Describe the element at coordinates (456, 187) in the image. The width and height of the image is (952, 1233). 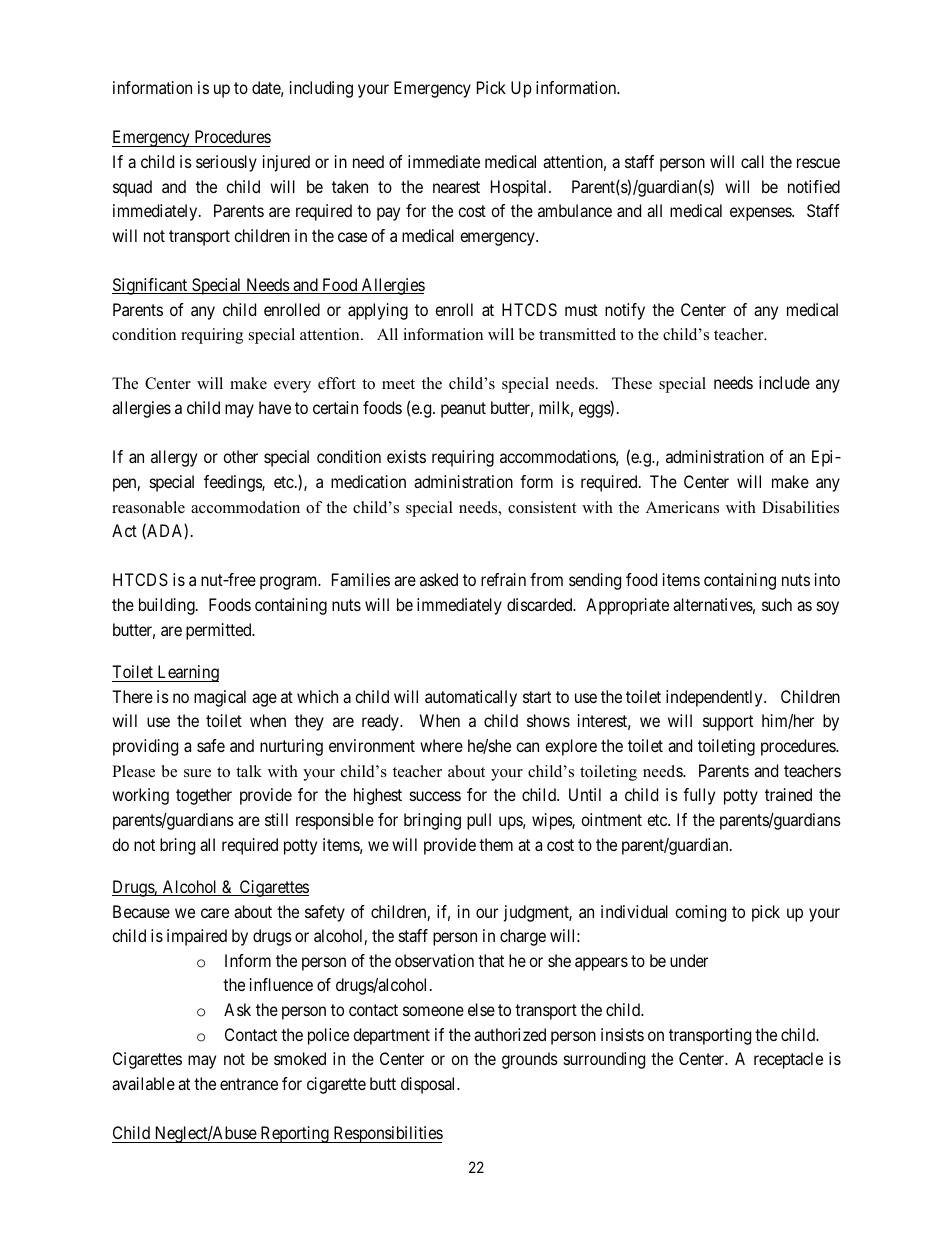
I see `nearest` at that location.
